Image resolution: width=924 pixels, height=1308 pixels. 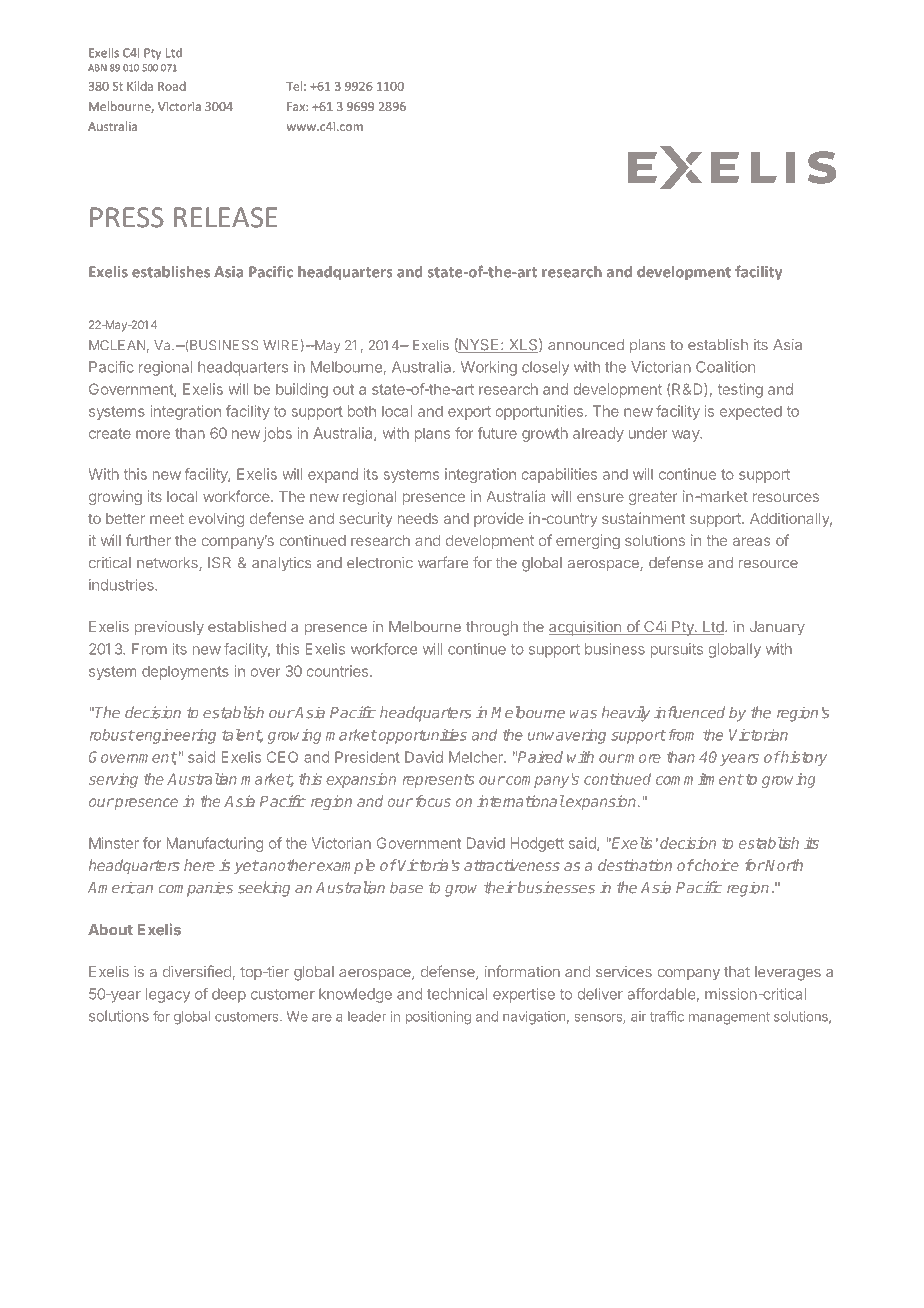 I want to click on legacy, so click(x=168, y=995).
